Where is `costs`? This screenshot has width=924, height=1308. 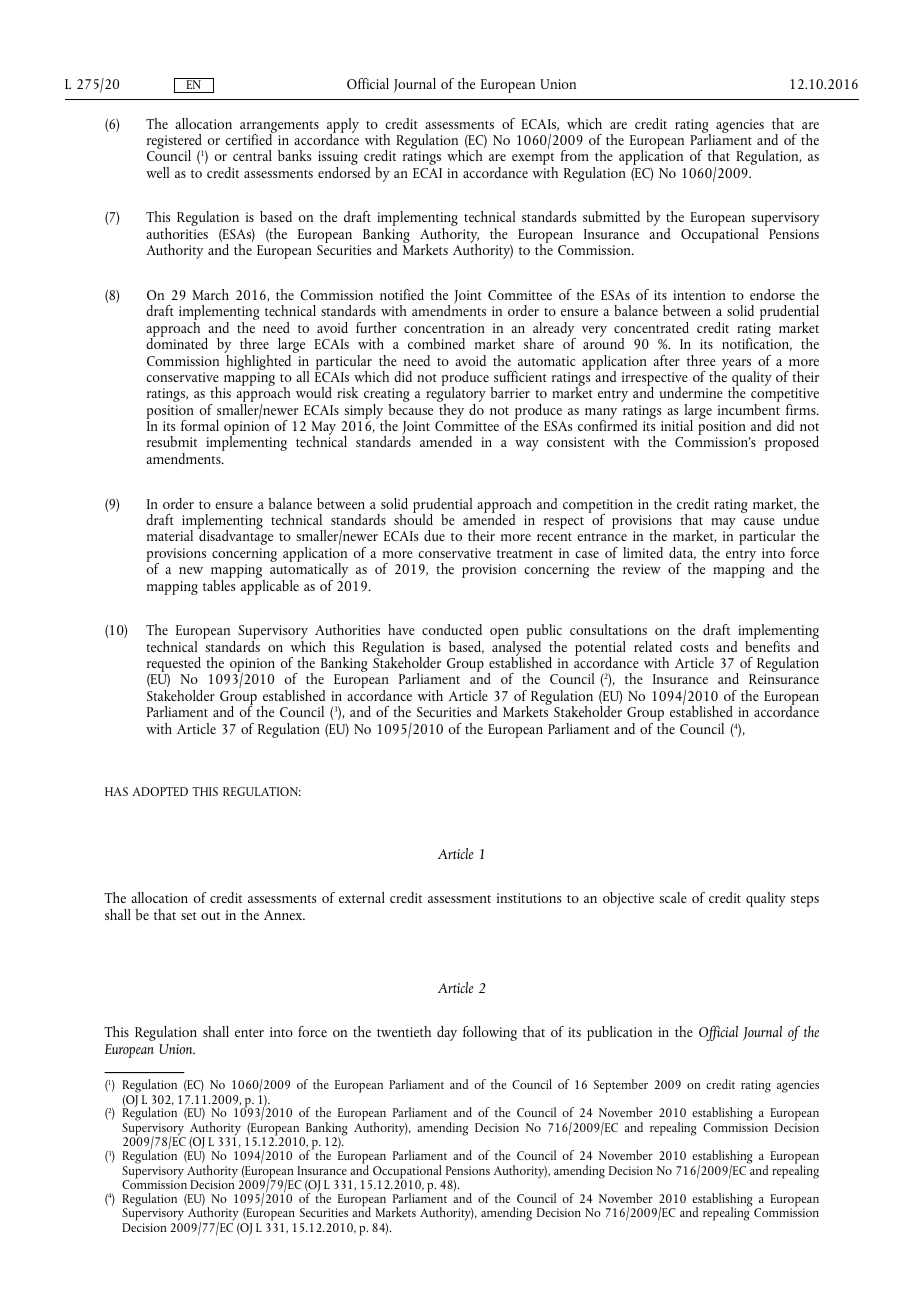
costs is located at coordinates (694, 648).
